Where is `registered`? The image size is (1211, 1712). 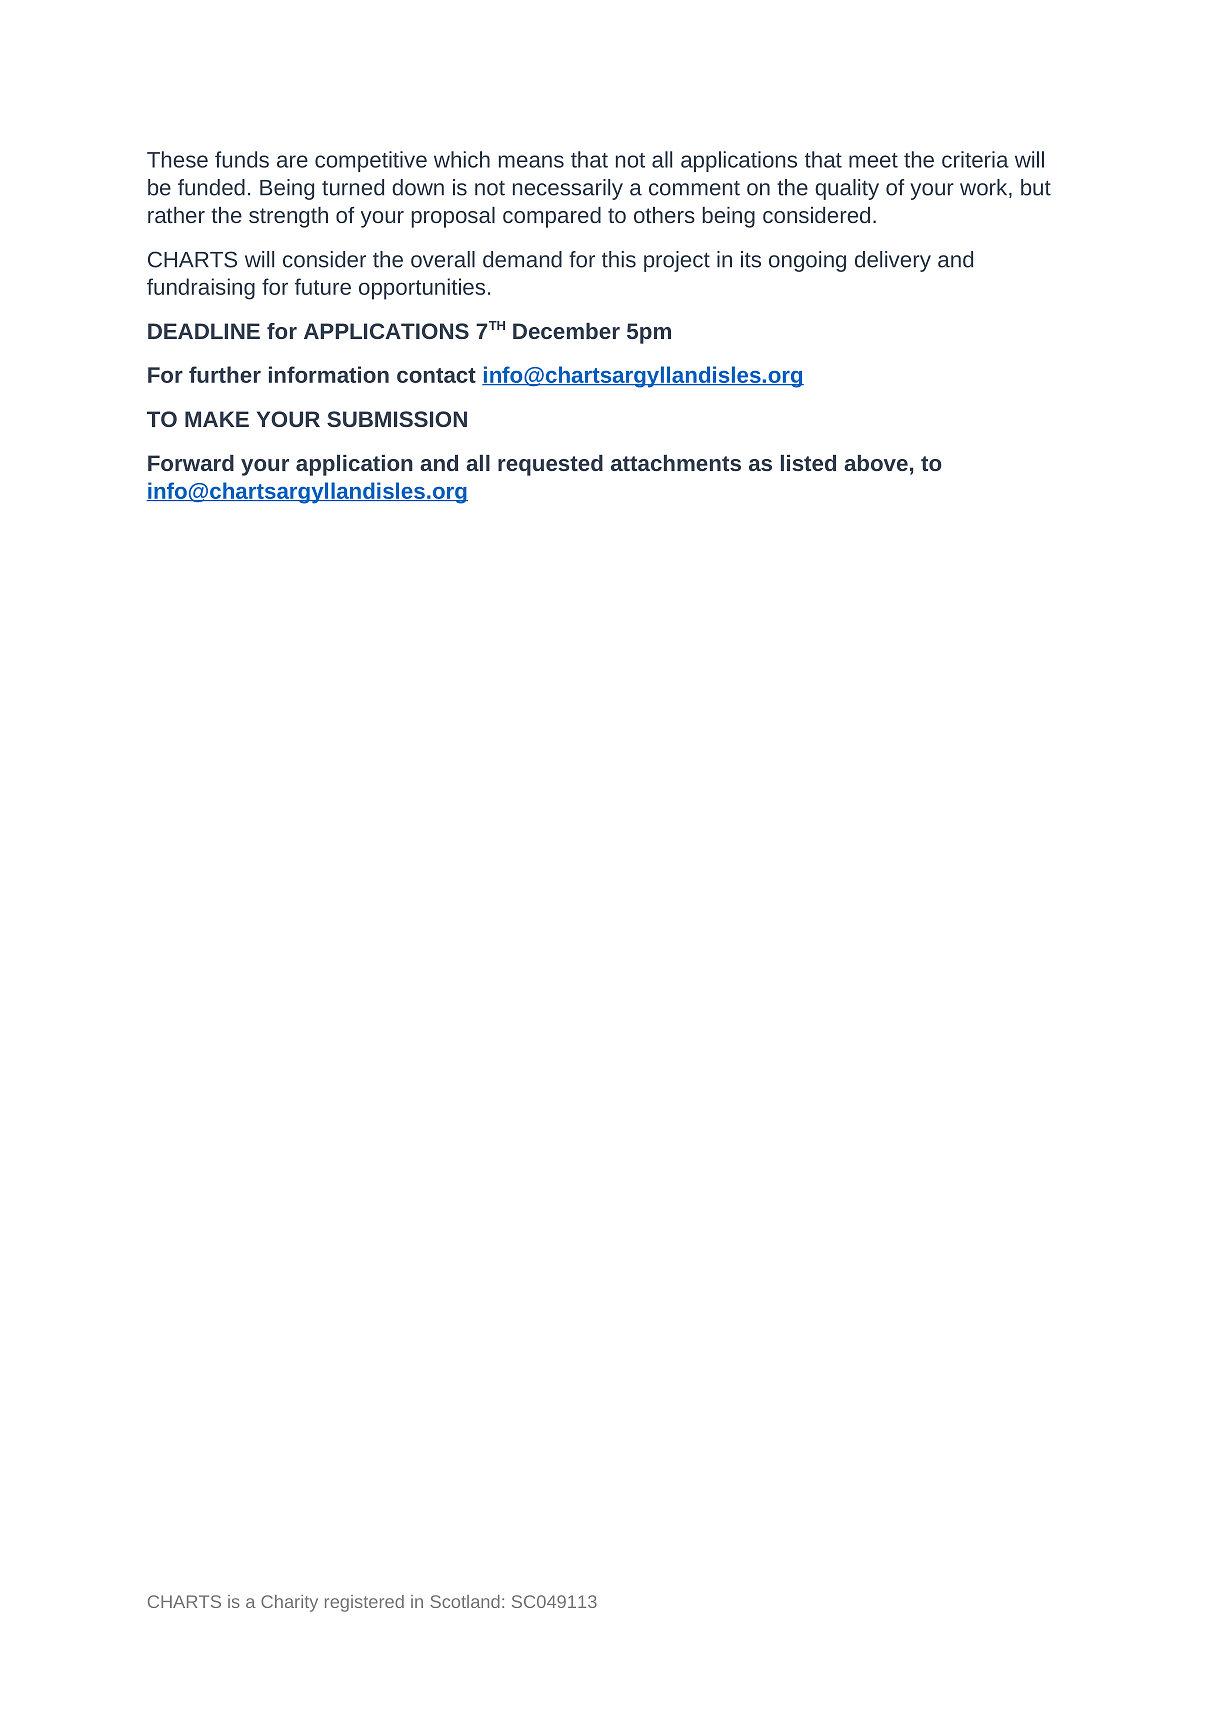
registered is located at coordinates (364, 1603).
